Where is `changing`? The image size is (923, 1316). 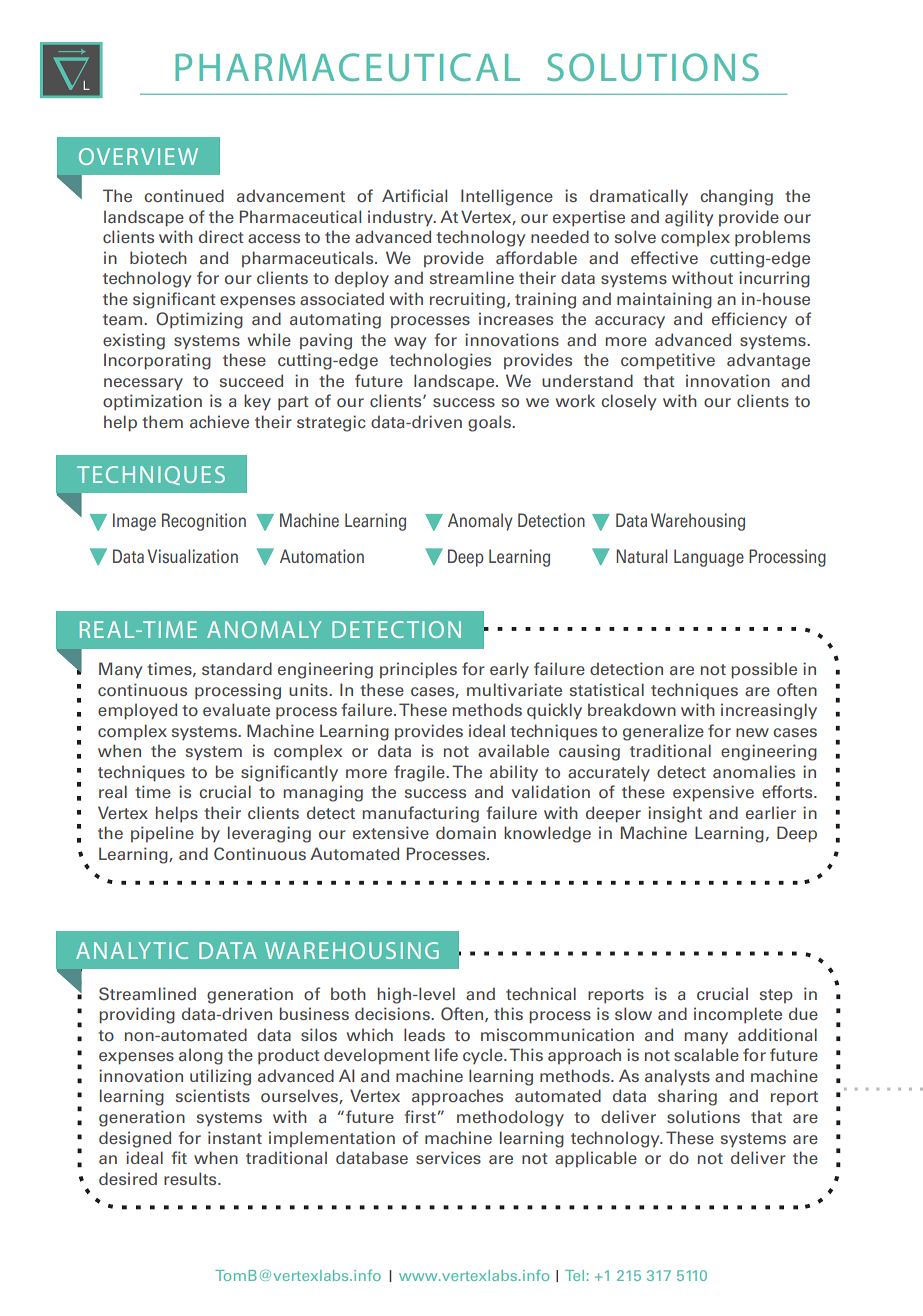
changing is located at coordinates (736, 197).
